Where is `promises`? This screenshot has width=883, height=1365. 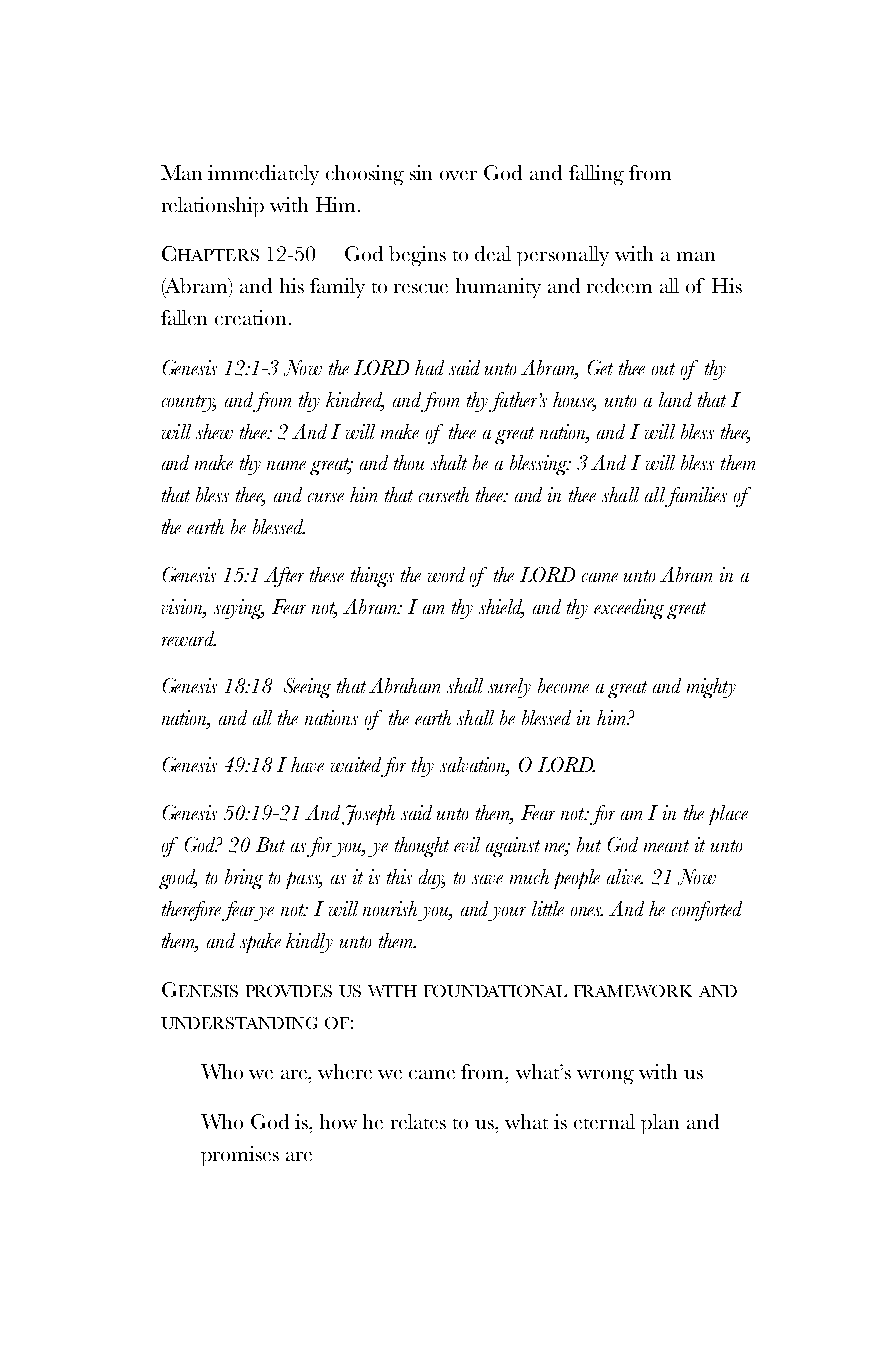
promises is located at coordinates (240, 1156).
